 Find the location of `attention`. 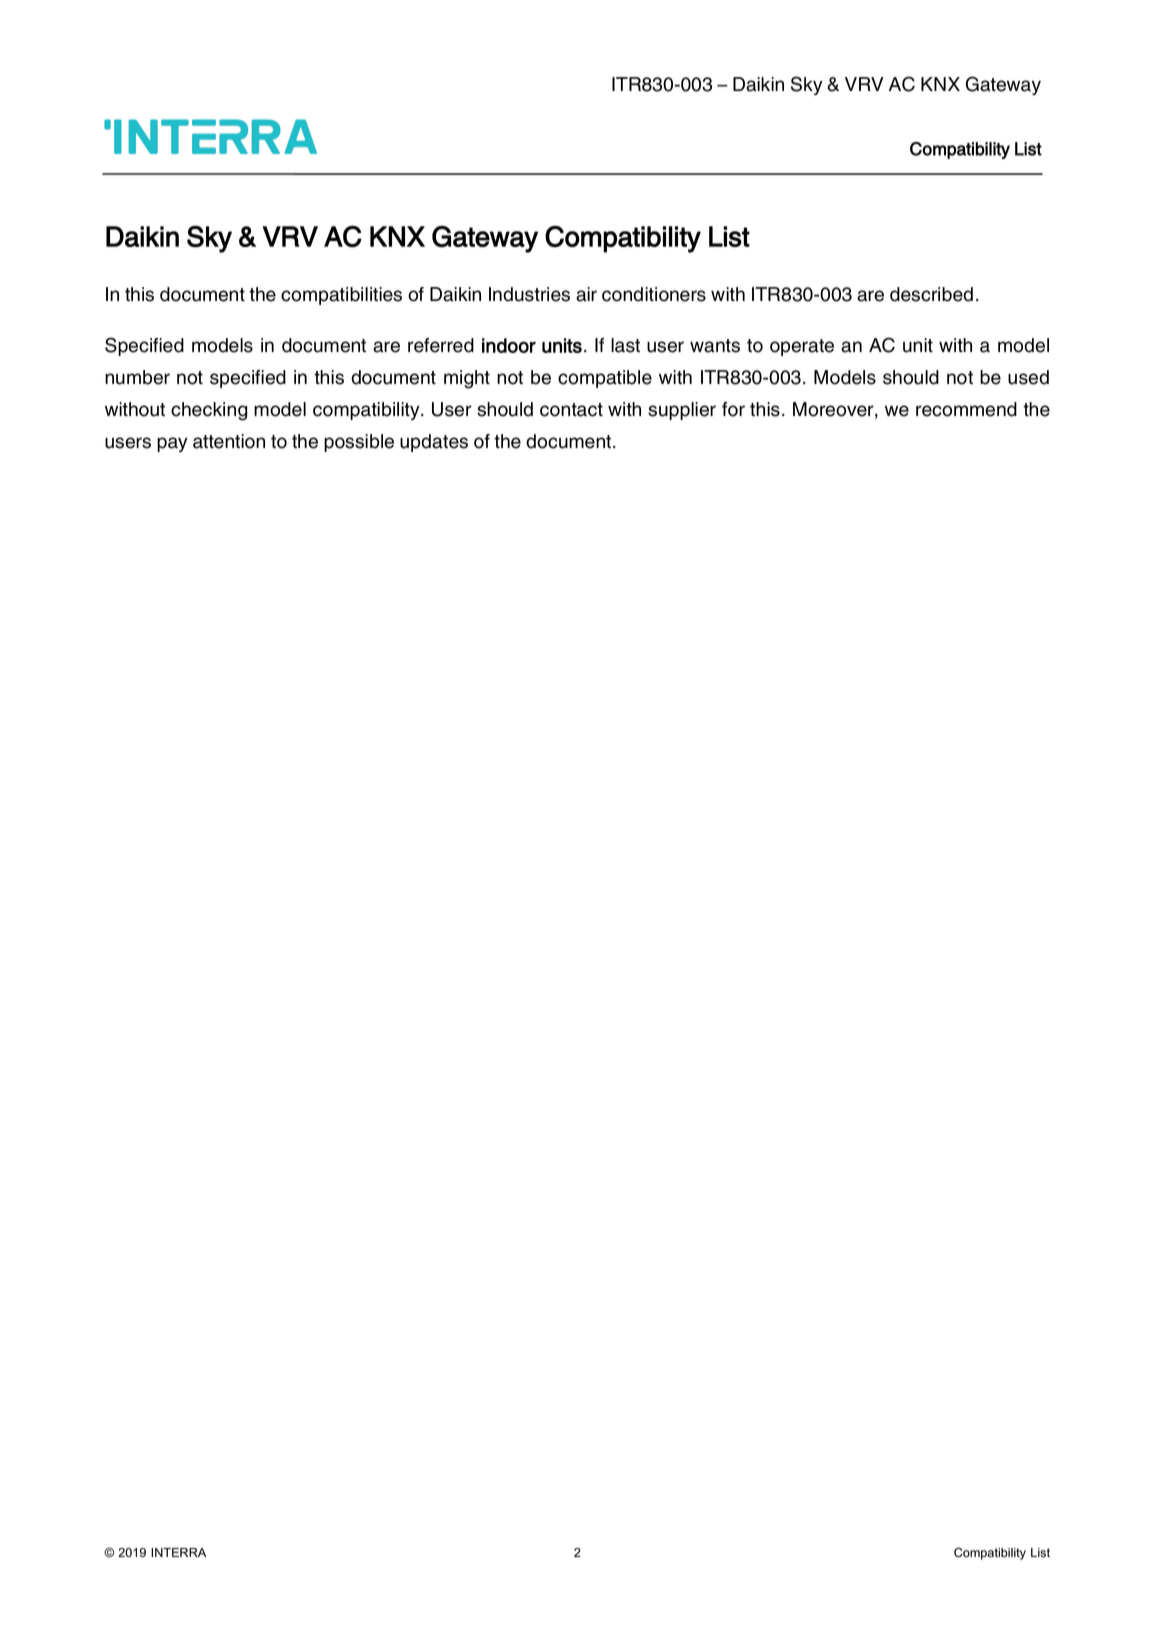

attention is located at coordinates (229, 441).
